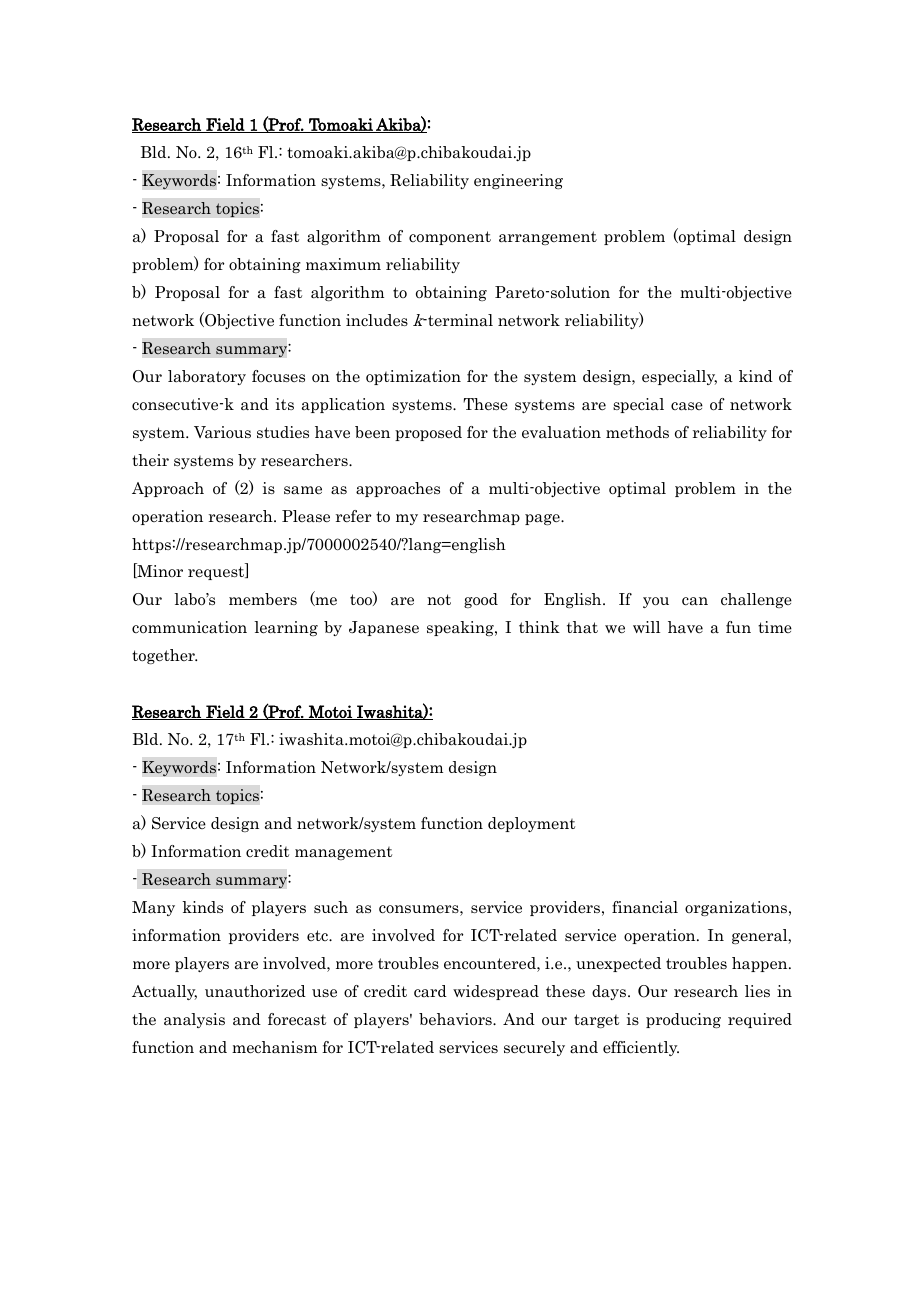 The height and width of the document is (1308, 924). I want to click on behaviors, so click(456, 1019).
